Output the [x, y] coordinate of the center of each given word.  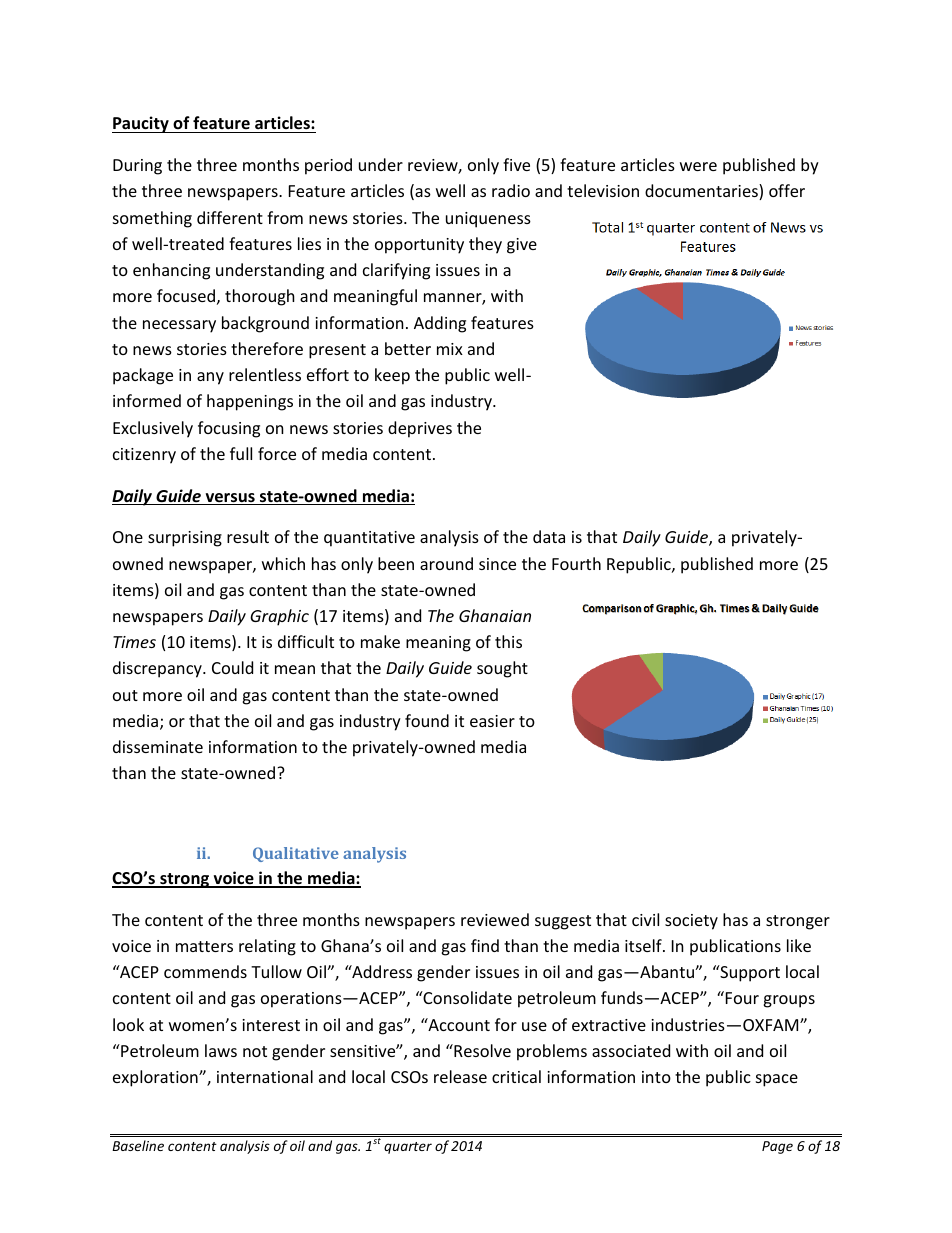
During [137, 167]
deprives [420, 429]
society [691, 922]
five [516, 164]
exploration [156, 1078]
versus [230, 499]
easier [492, 721]
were [698, 166]
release [460, 1076]
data [549, 536]
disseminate [158, 746]
